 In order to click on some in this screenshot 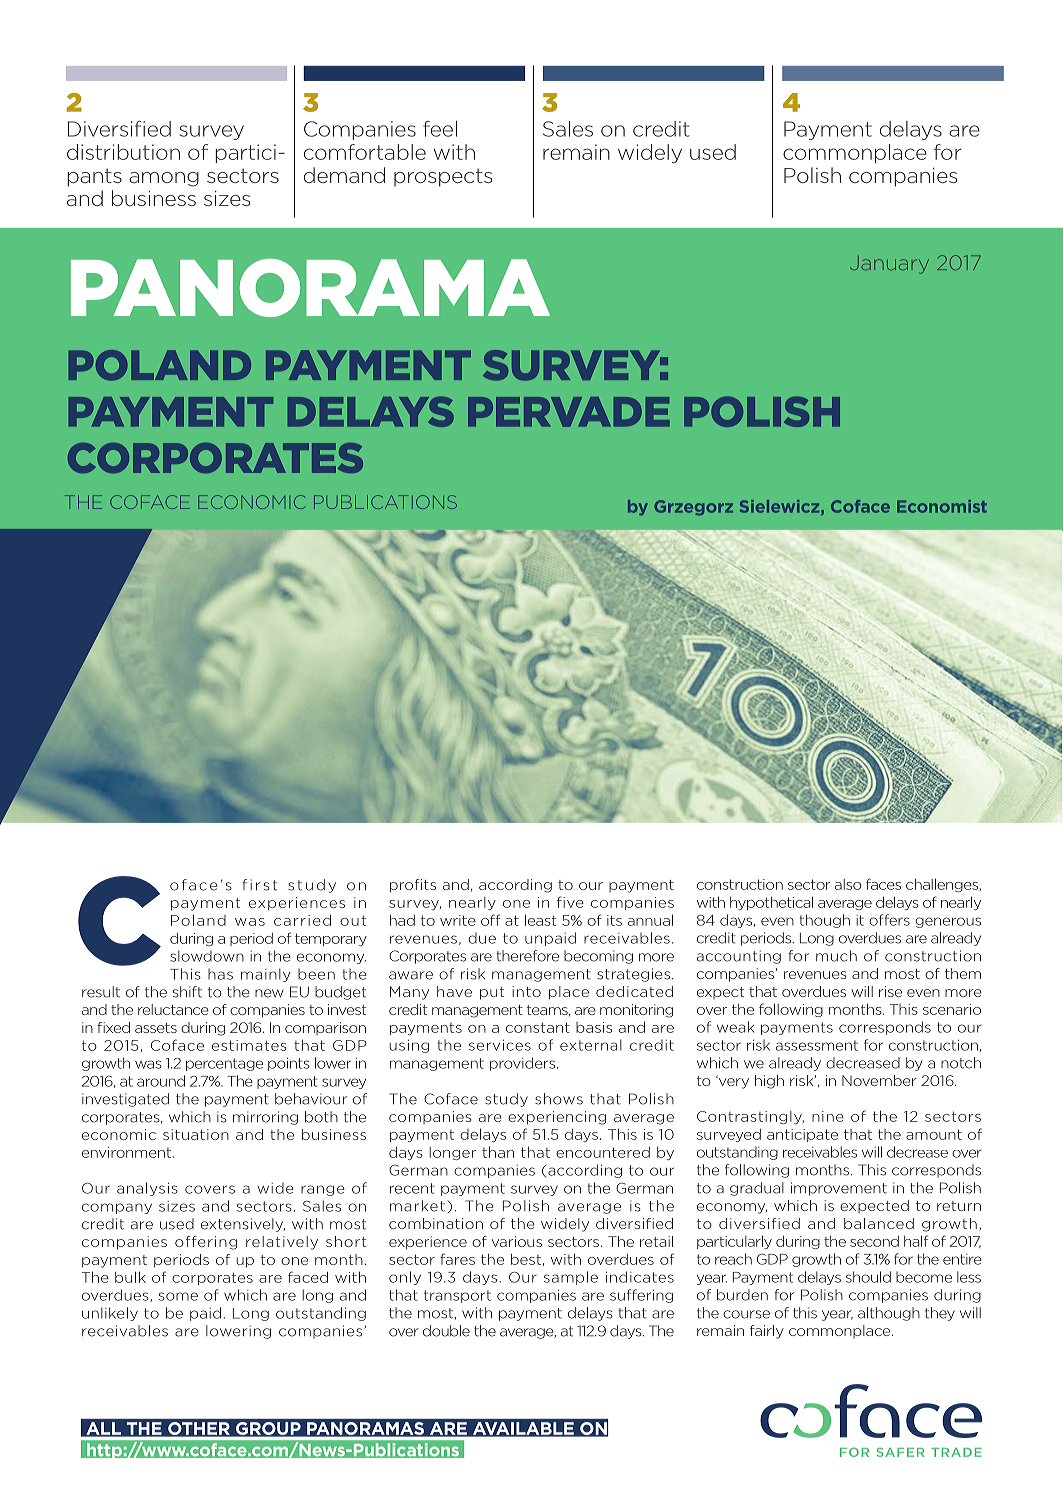, I will do `click(178, 1296)`.
